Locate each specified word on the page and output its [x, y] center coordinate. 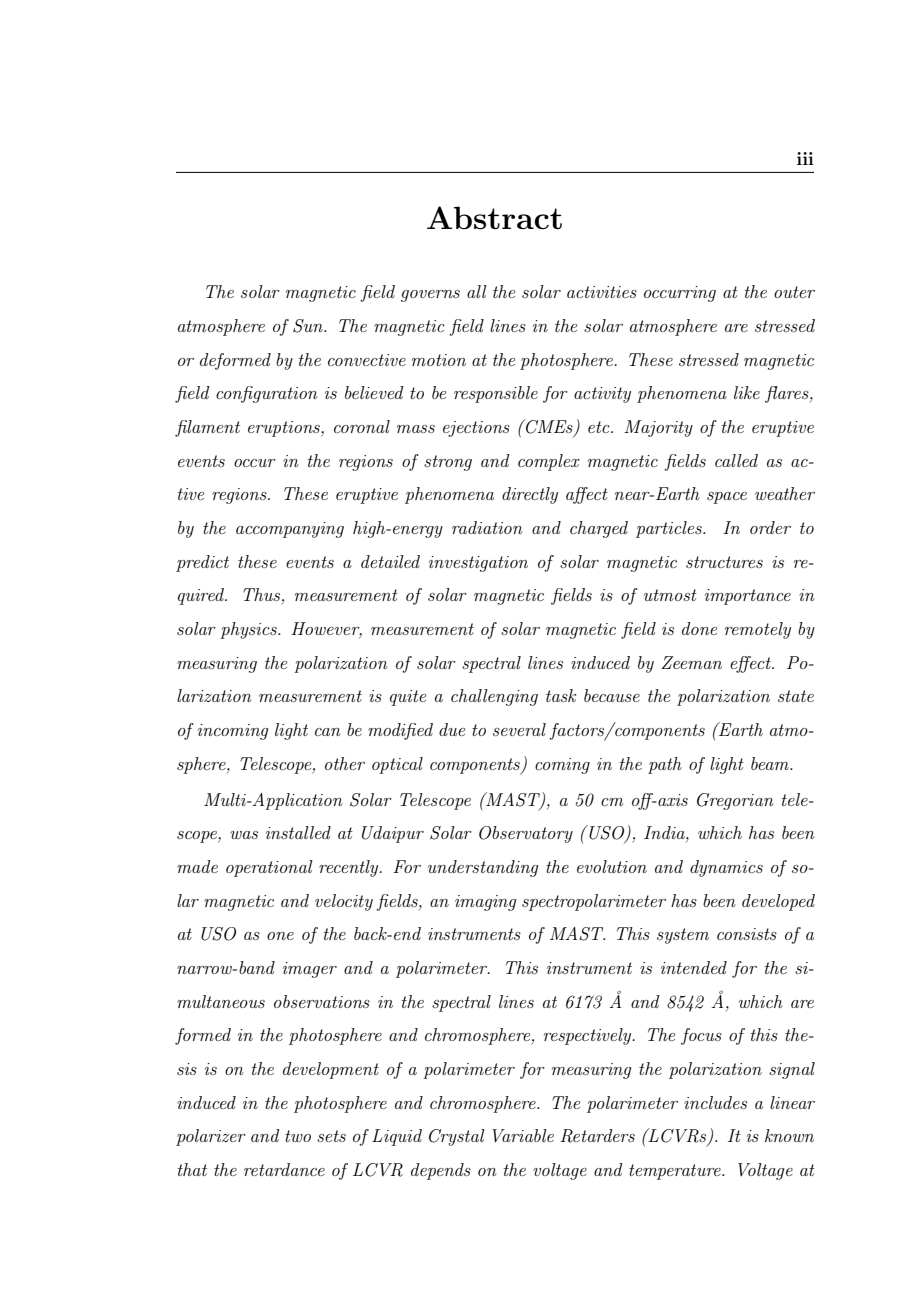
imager [310, 970]
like [747, 392]
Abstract [494, 218]
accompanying [290, 530]
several [519, 729]
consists [747, 934]
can [328, 732]
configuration [267, 394]
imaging [486, 903]
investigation [478, 564]
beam [771, 763]
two [298, 1136]
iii [805, 158]
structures [724, 562]
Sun [309, 326]
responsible [496, 394]
